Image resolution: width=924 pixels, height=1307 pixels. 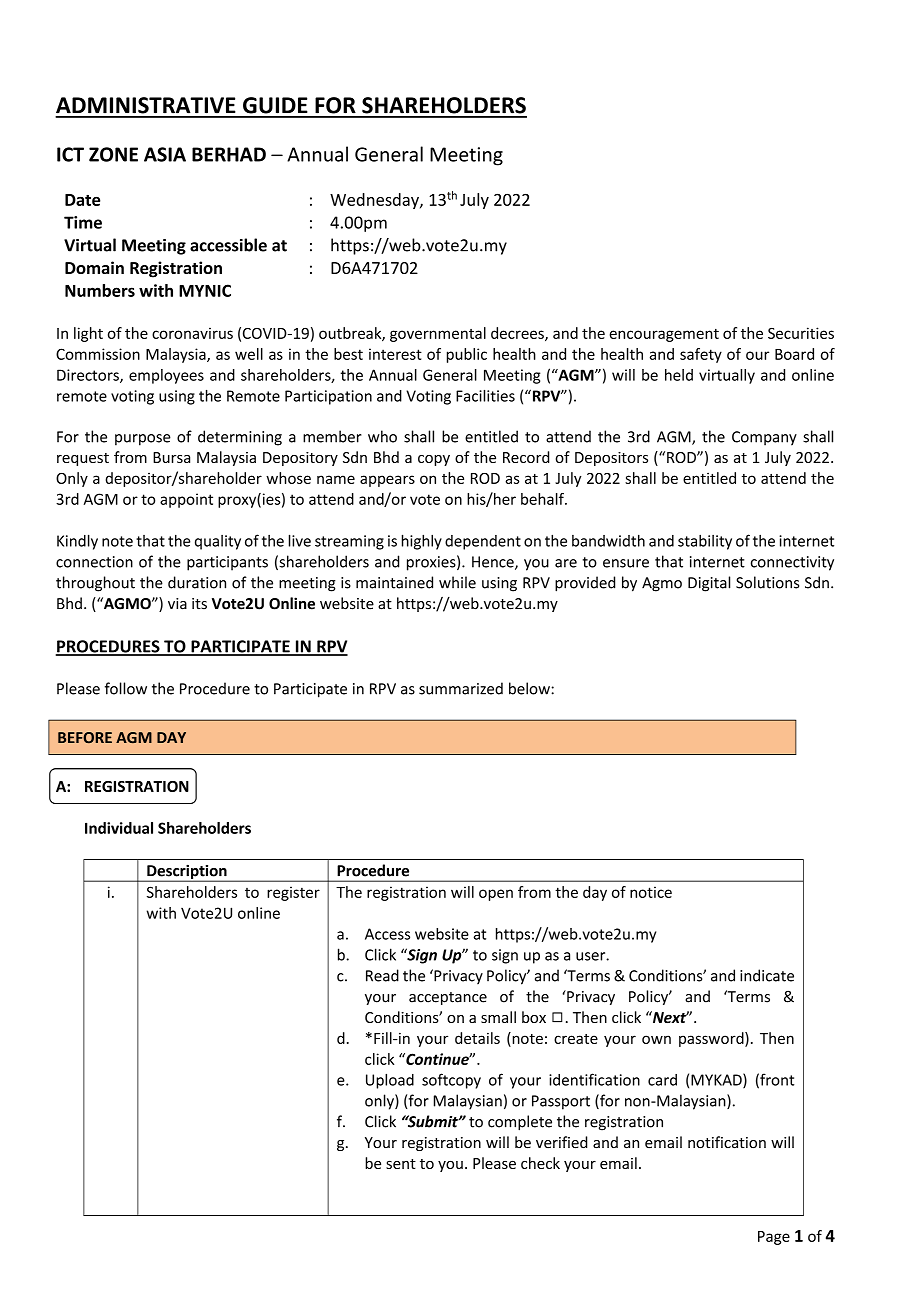 What do you see at coordinates (540, 1163) in the image?
I see `check` at bounding box center [540, 1163].
